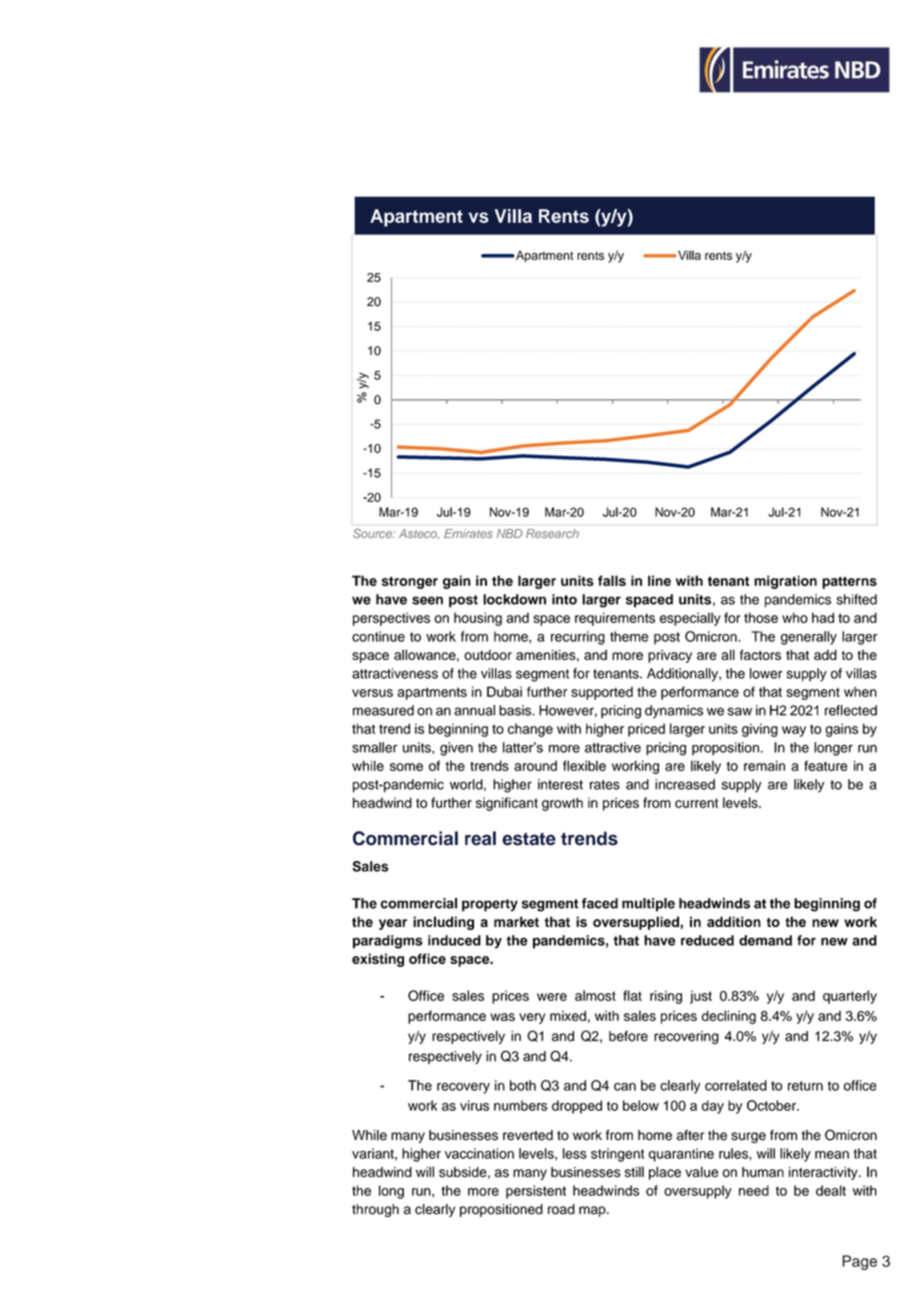 The width and height of the page is (924, 1308). I want to click on migration, so click(785, 582).
